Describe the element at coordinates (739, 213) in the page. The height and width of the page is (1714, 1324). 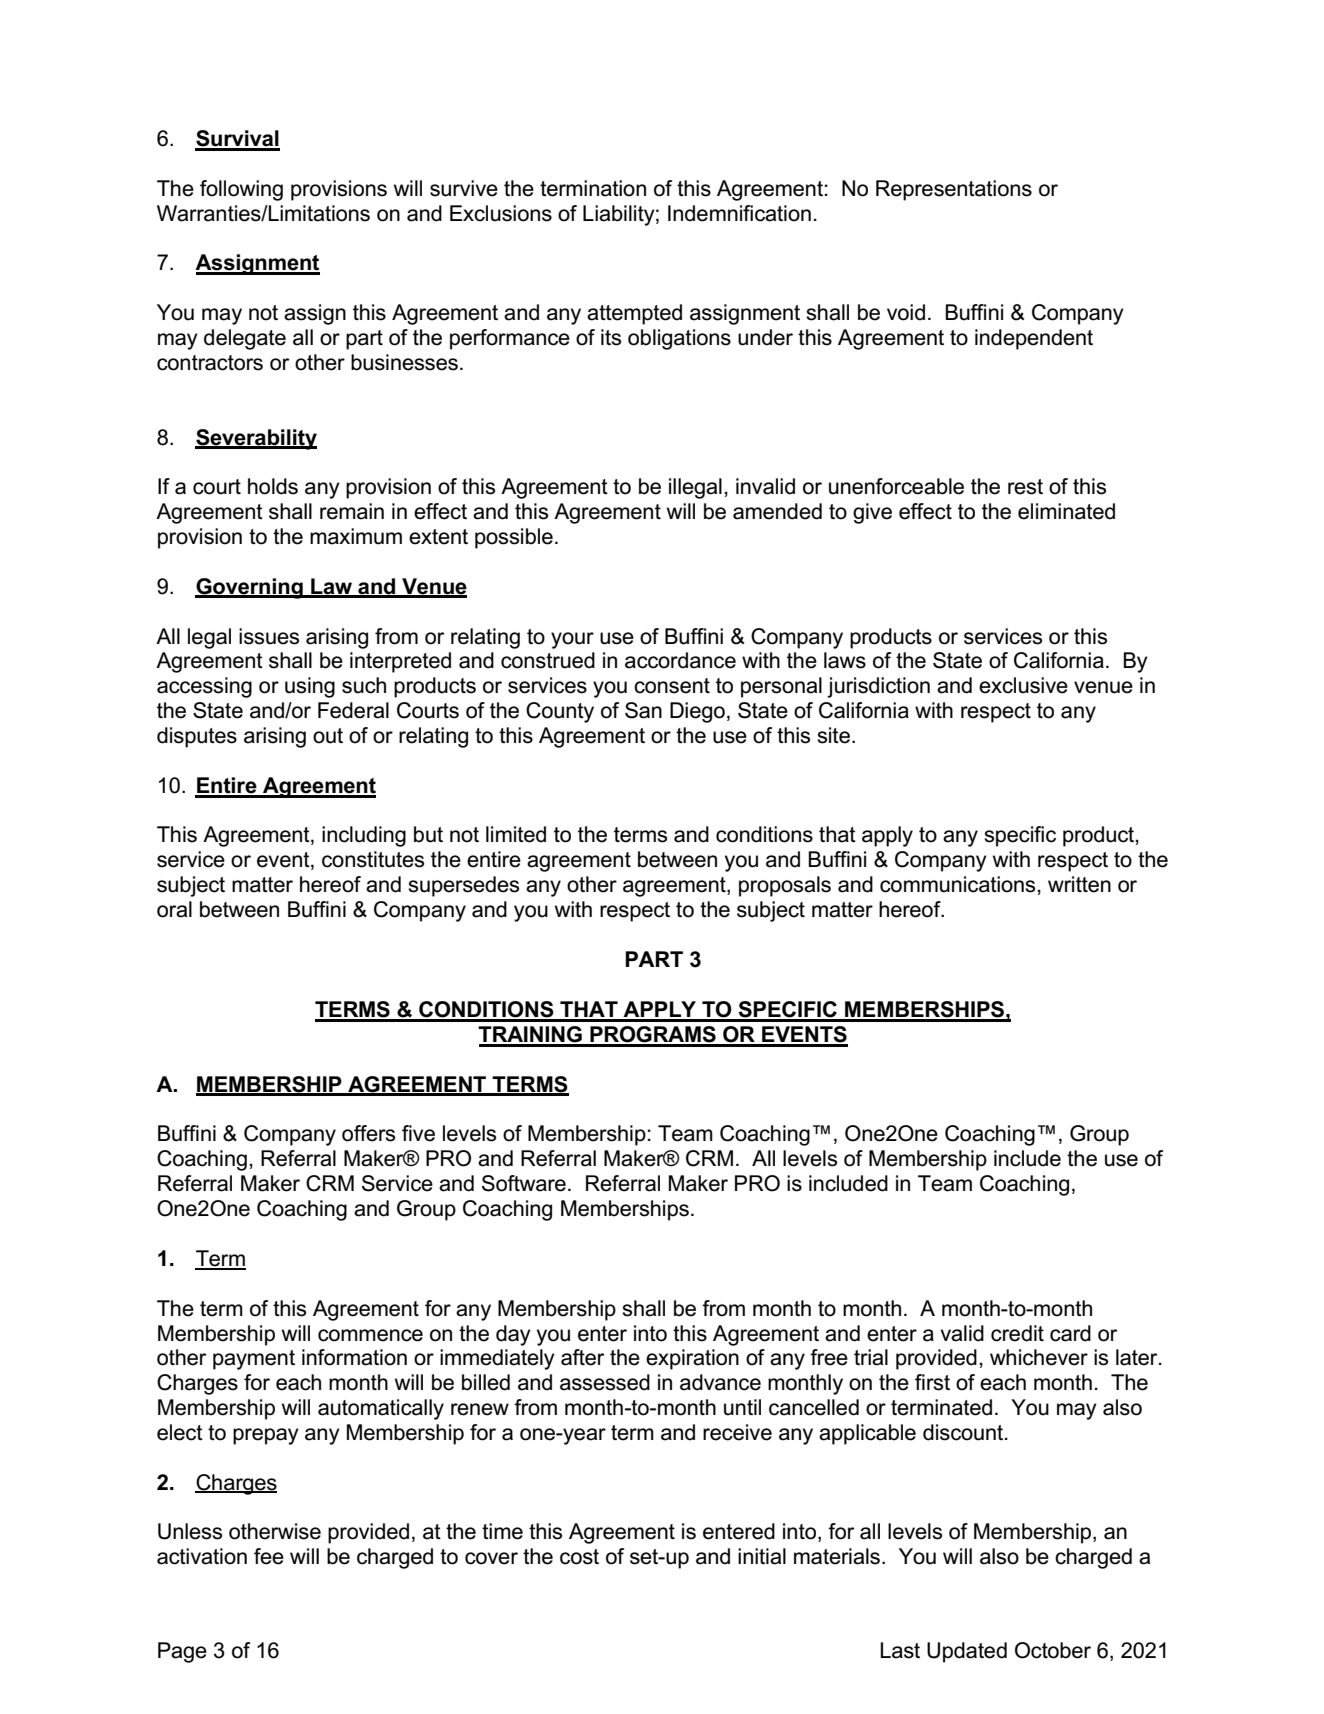
I see `Indemnification` at that location.
